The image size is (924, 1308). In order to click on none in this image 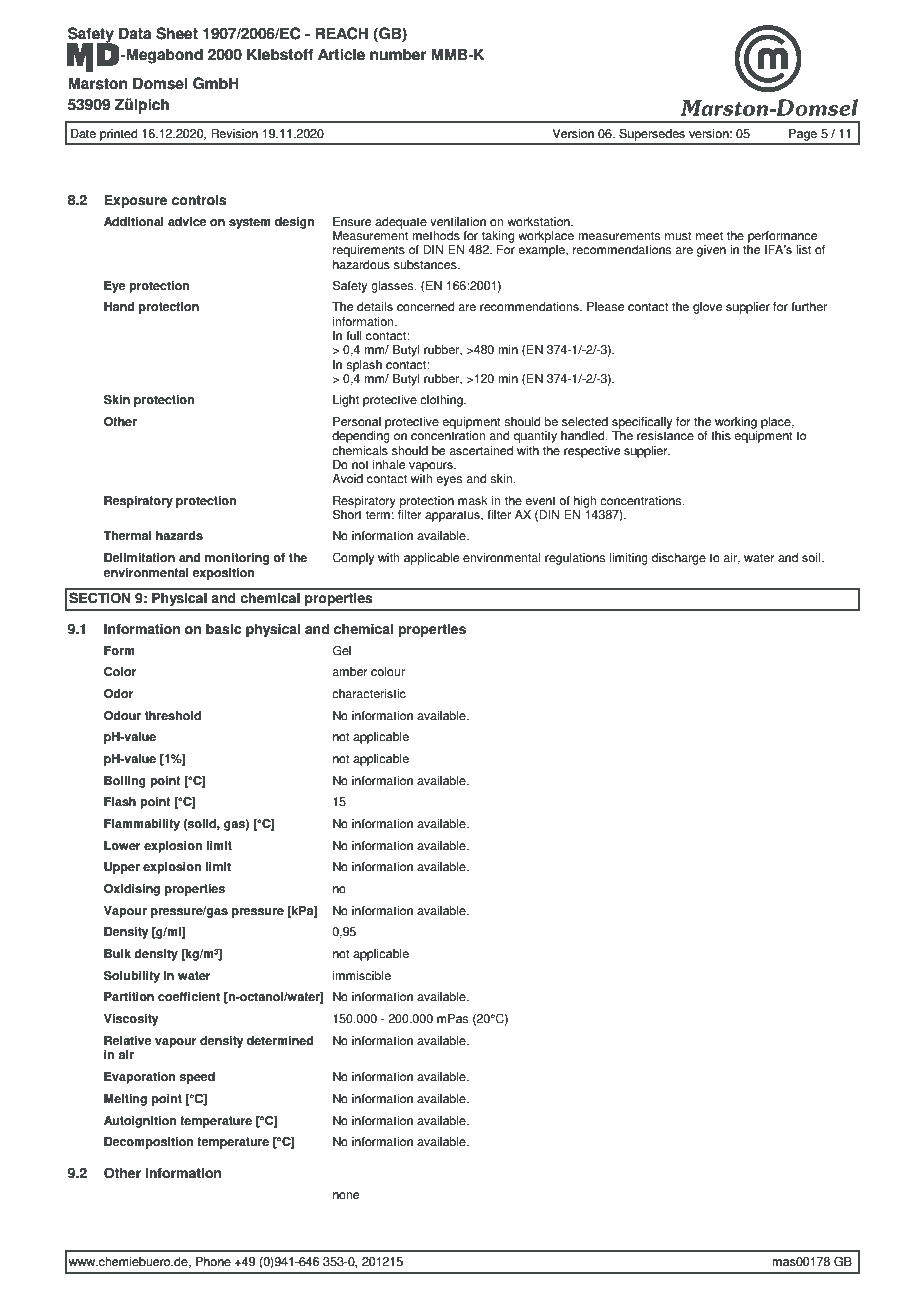, I will do `click(346, 1196)`.
